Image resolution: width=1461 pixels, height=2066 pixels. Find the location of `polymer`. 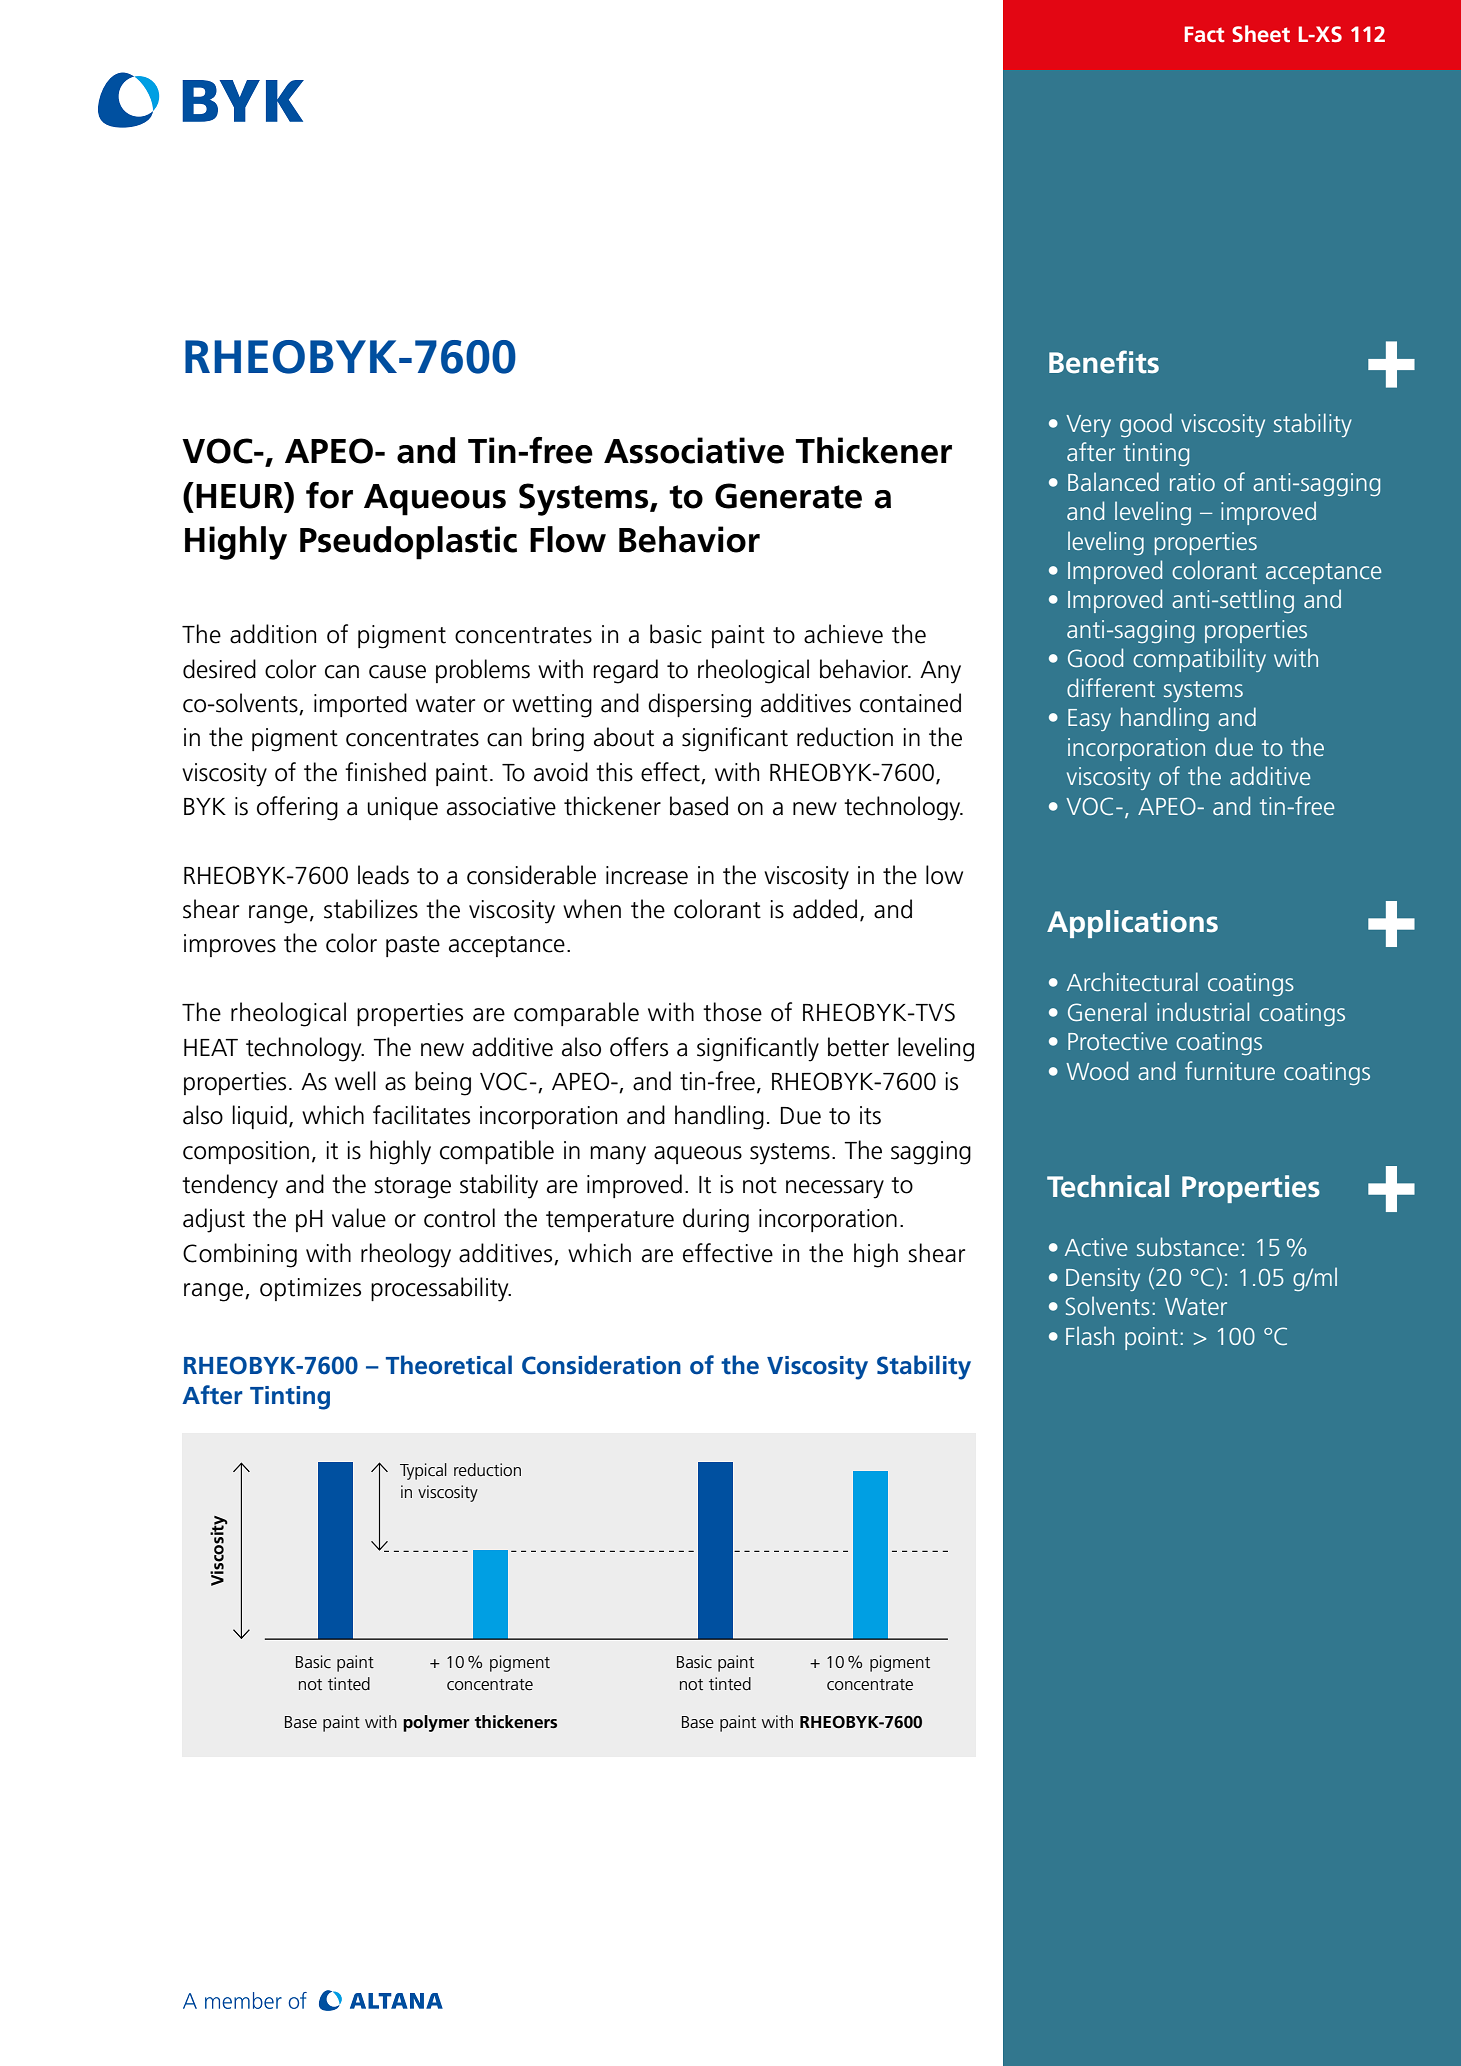

polymer is located at coordinates (436, 1723).
